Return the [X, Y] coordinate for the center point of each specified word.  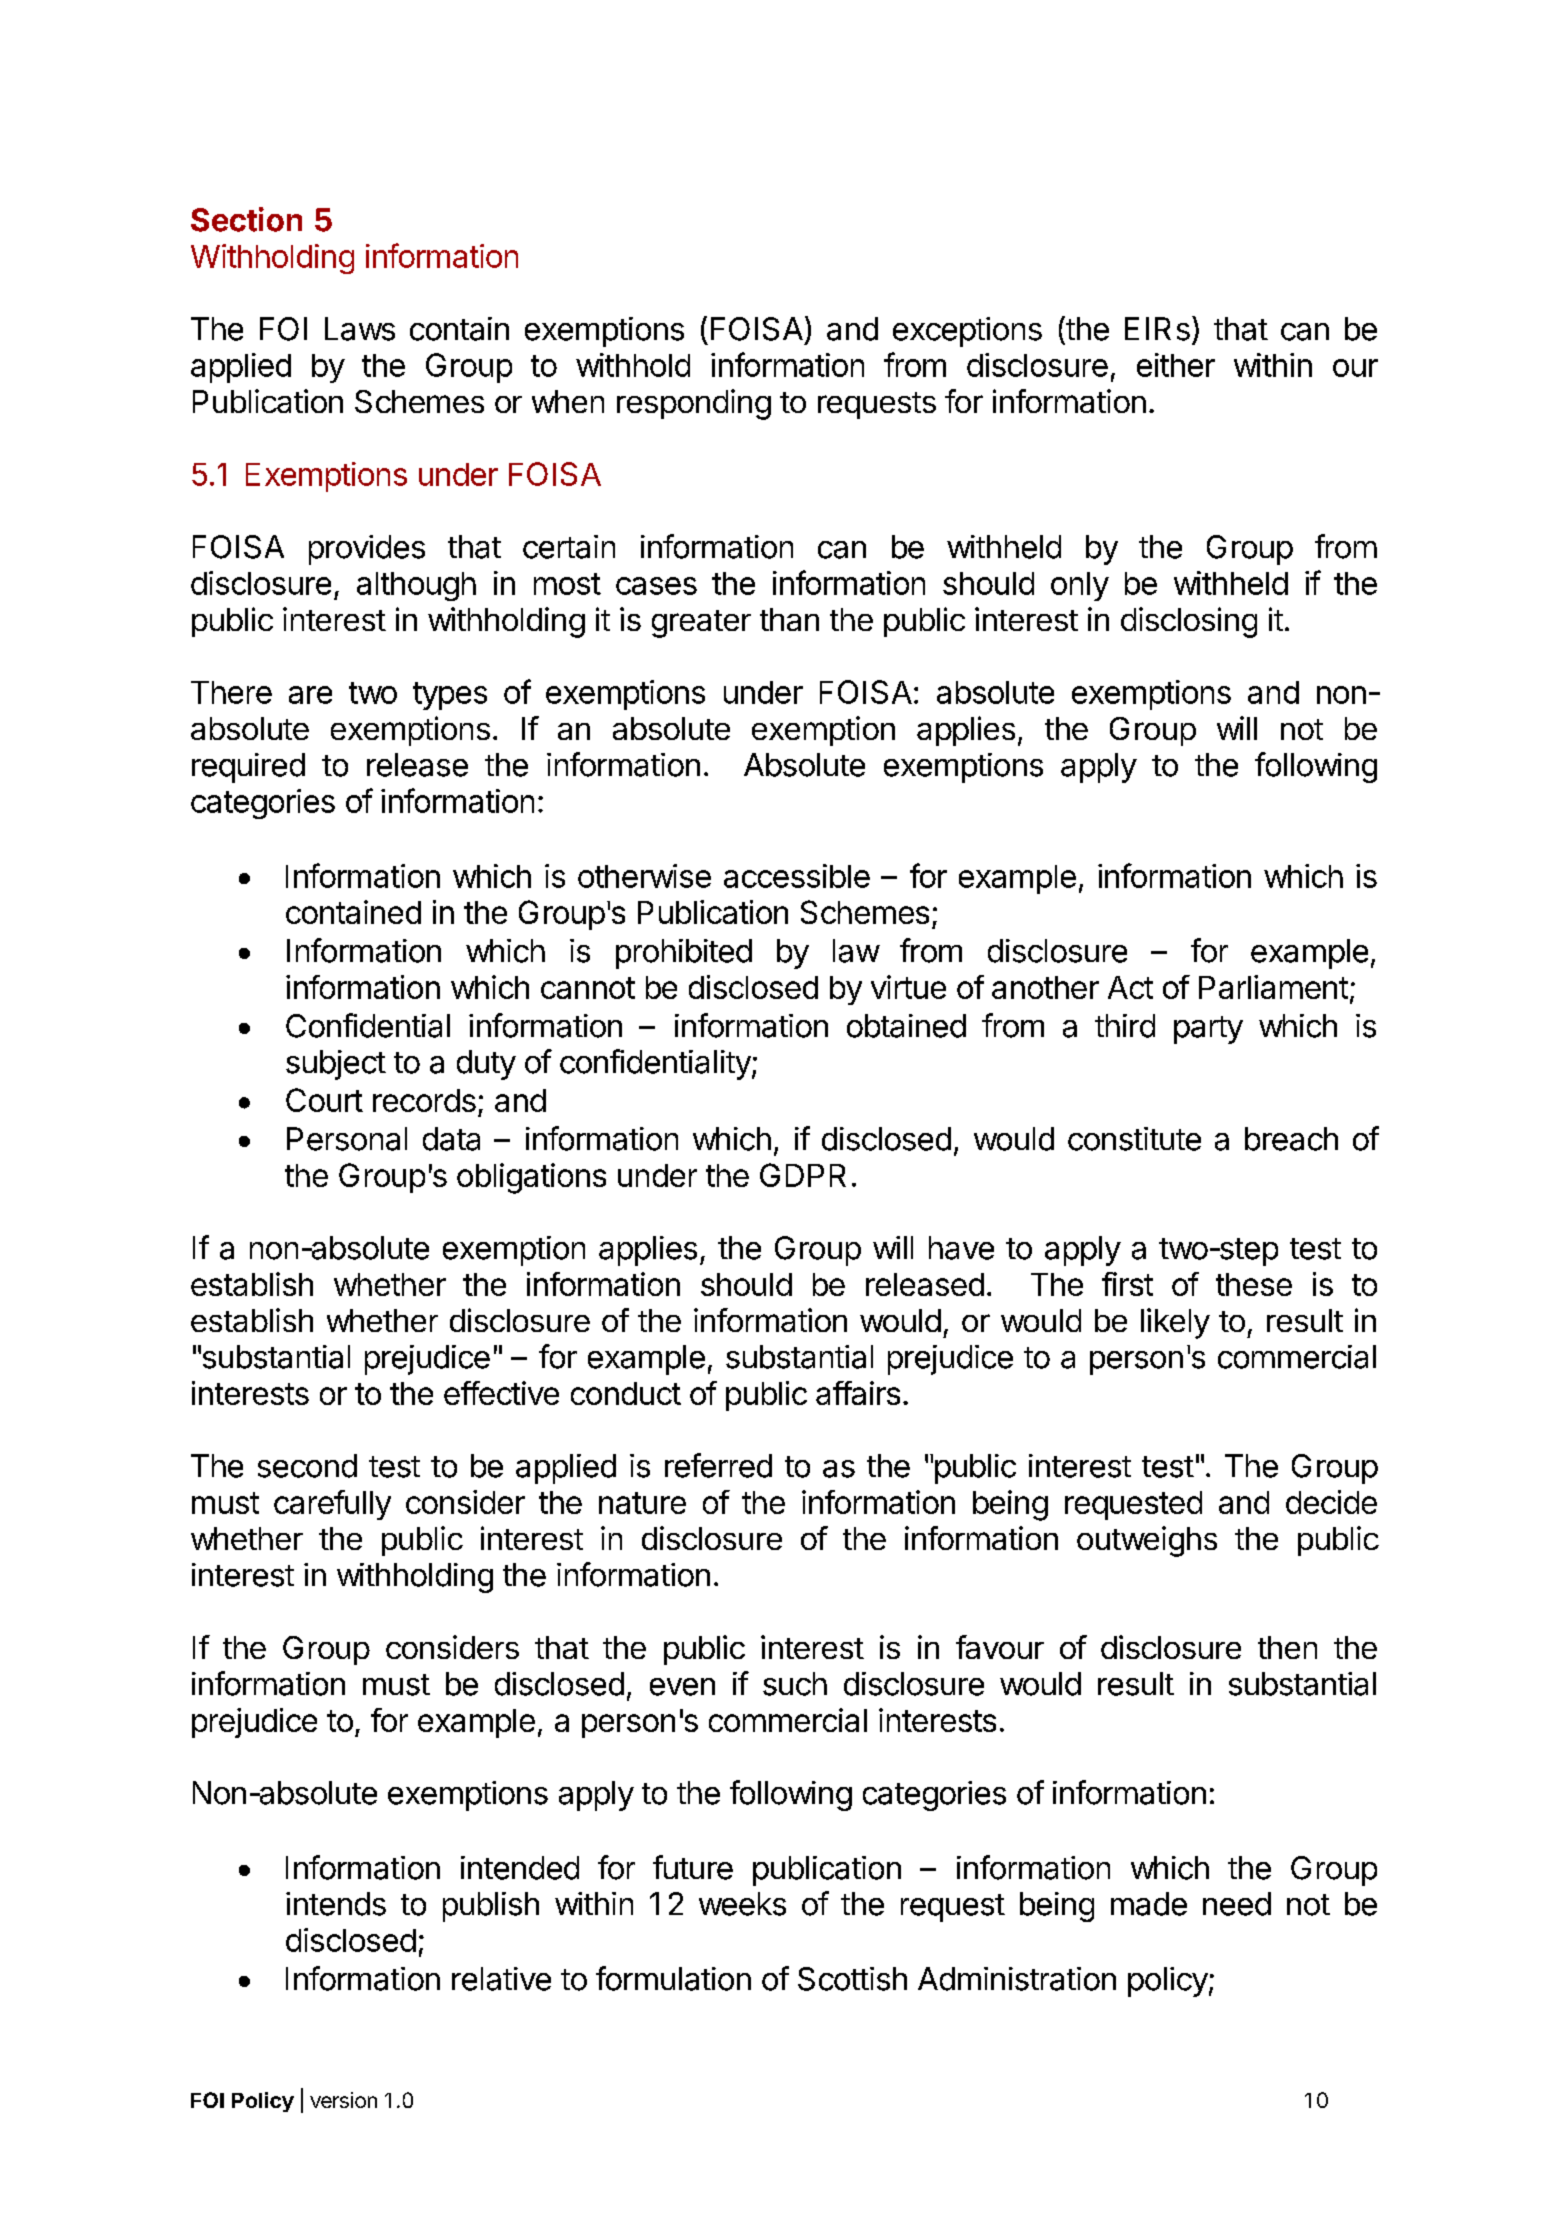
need [1237, 1904]
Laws [360, 329]
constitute [1134, 1139]
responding [694, 404]
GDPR [803, 1175]
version [343, 2100]
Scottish [852, 1979]
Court [324, 1100]
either [1176, 365]
